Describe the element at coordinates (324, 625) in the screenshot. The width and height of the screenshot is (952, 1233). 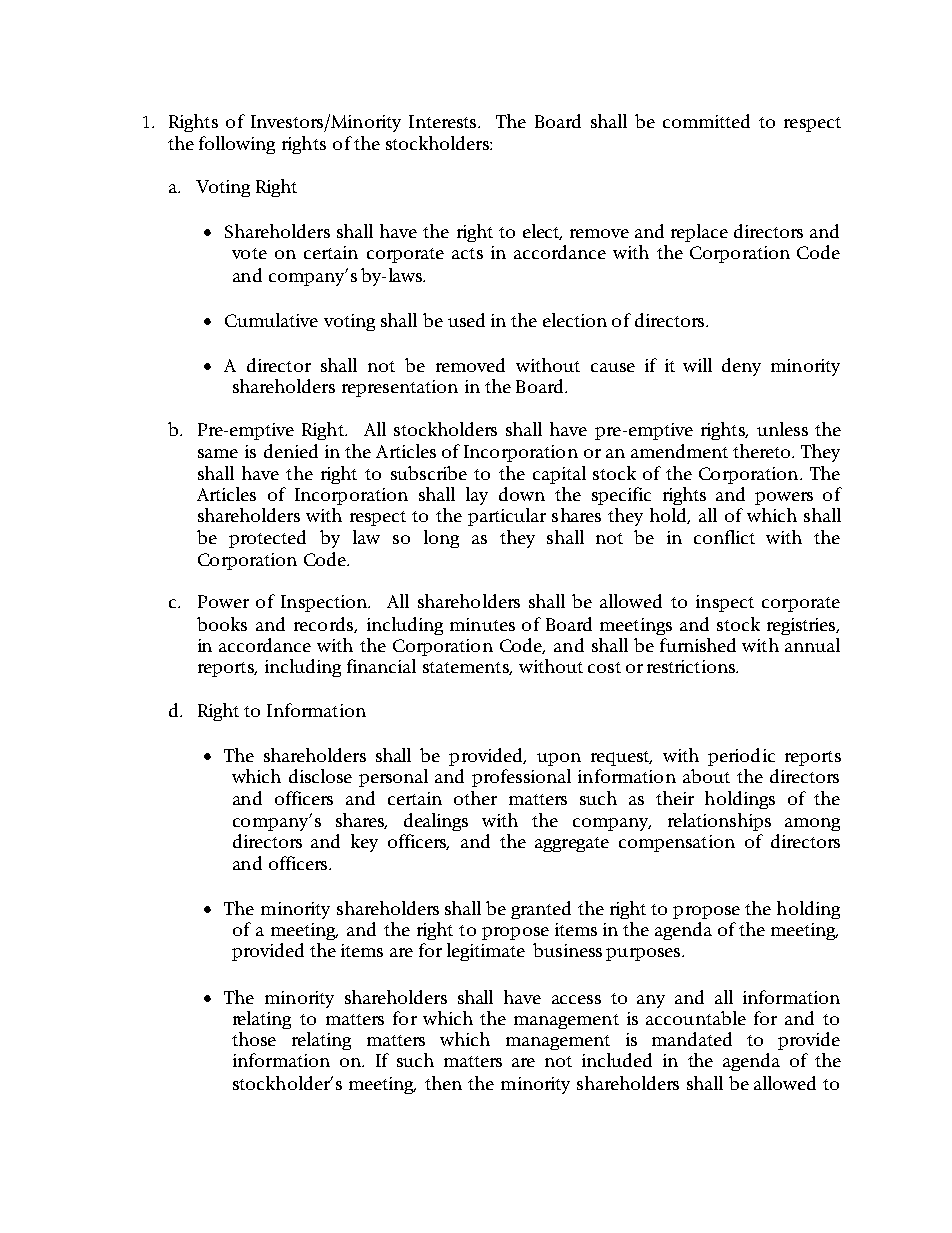
I see `records` at that location.
